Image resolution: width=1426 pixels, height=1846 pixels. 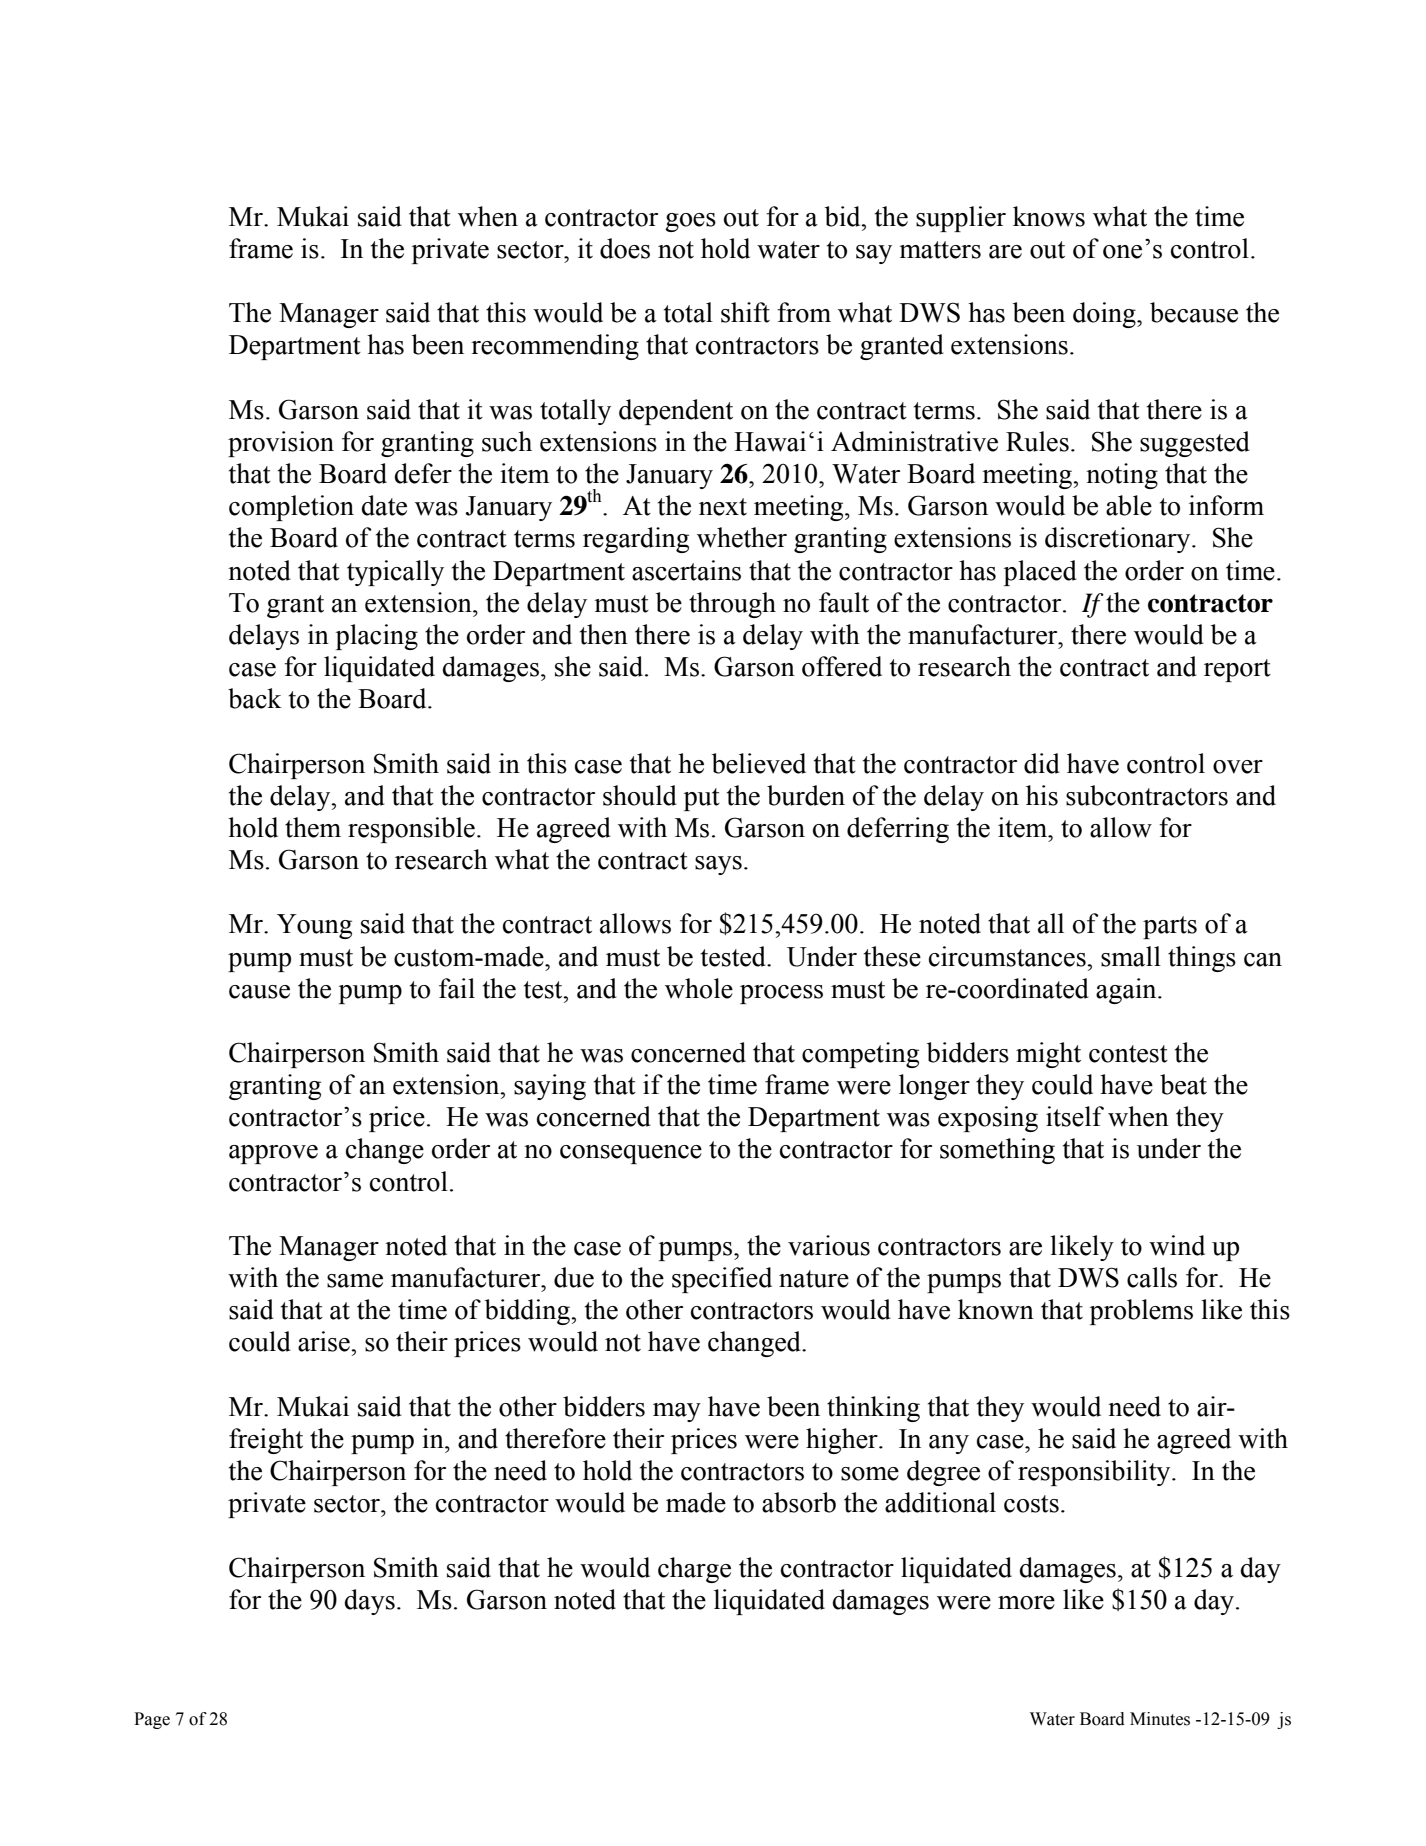 I want to click on goes, so click(x=690, y=222).
